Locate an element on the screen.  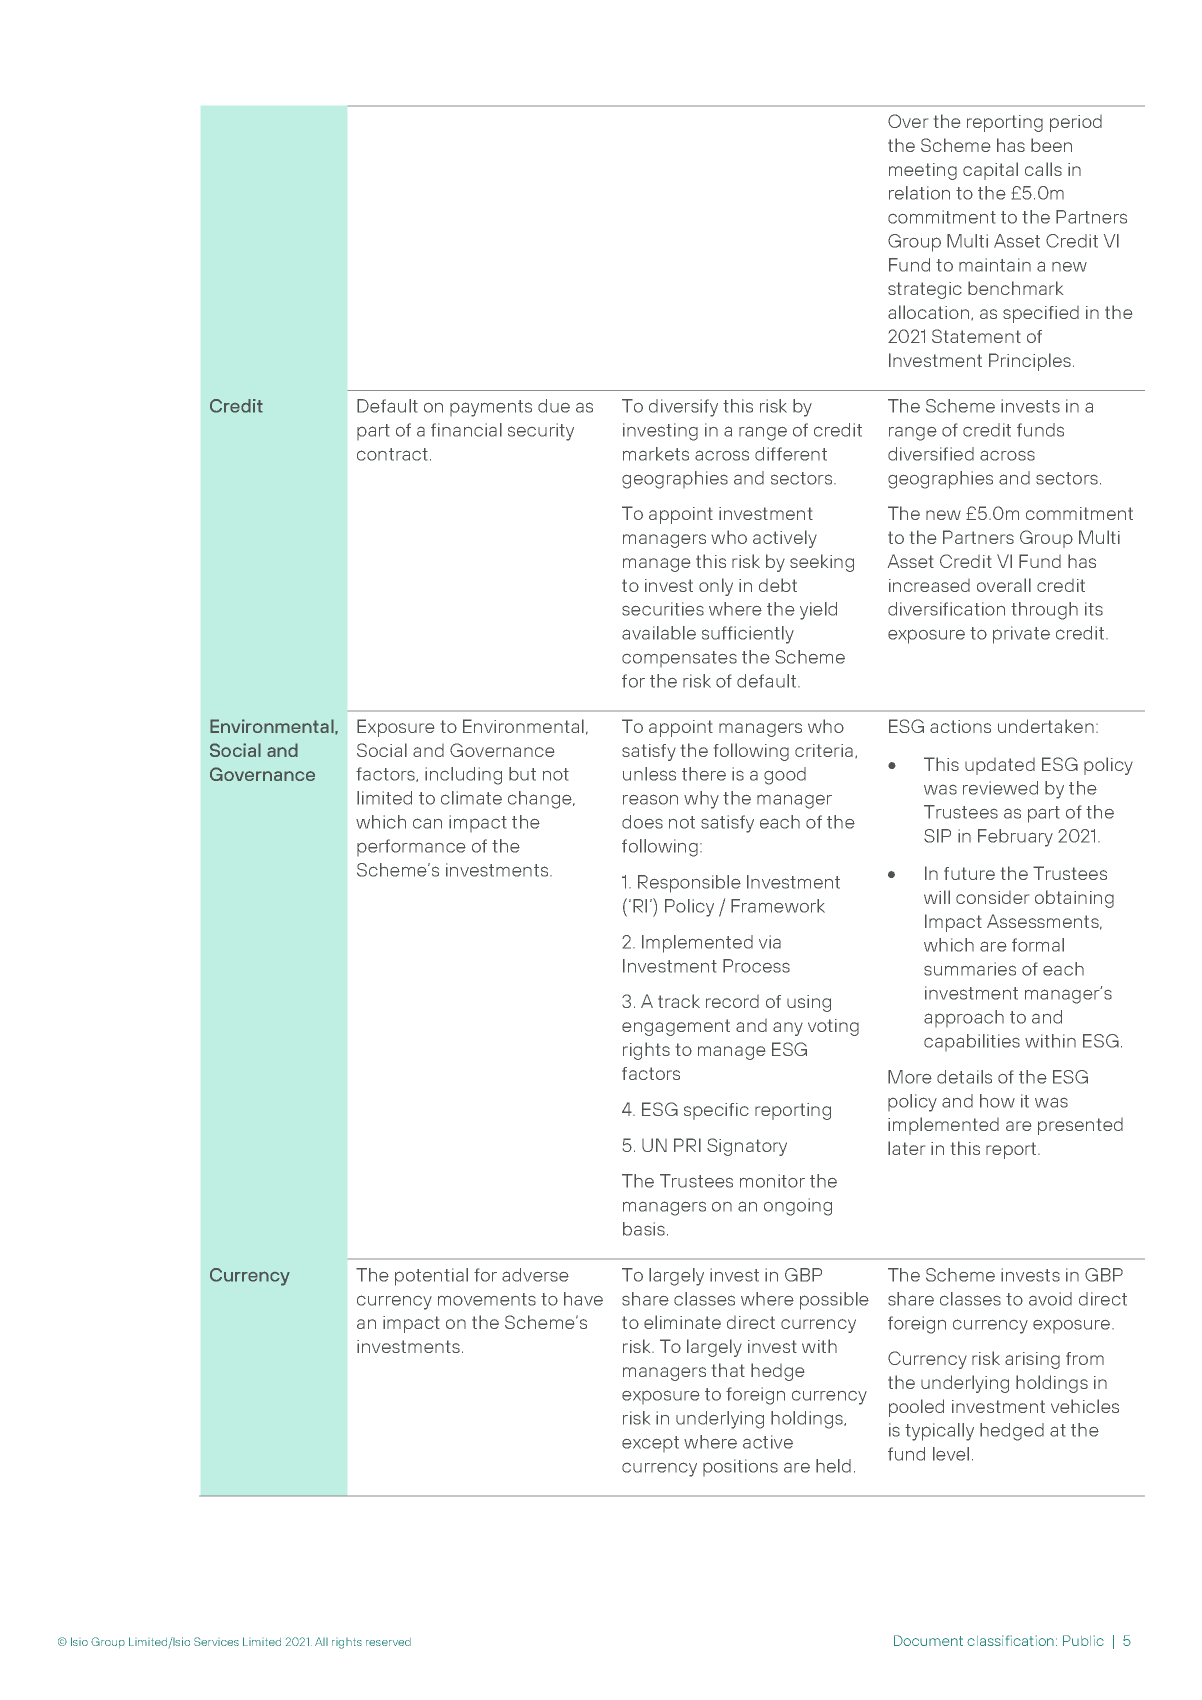
Document is located at coordinates (928, 1640).
